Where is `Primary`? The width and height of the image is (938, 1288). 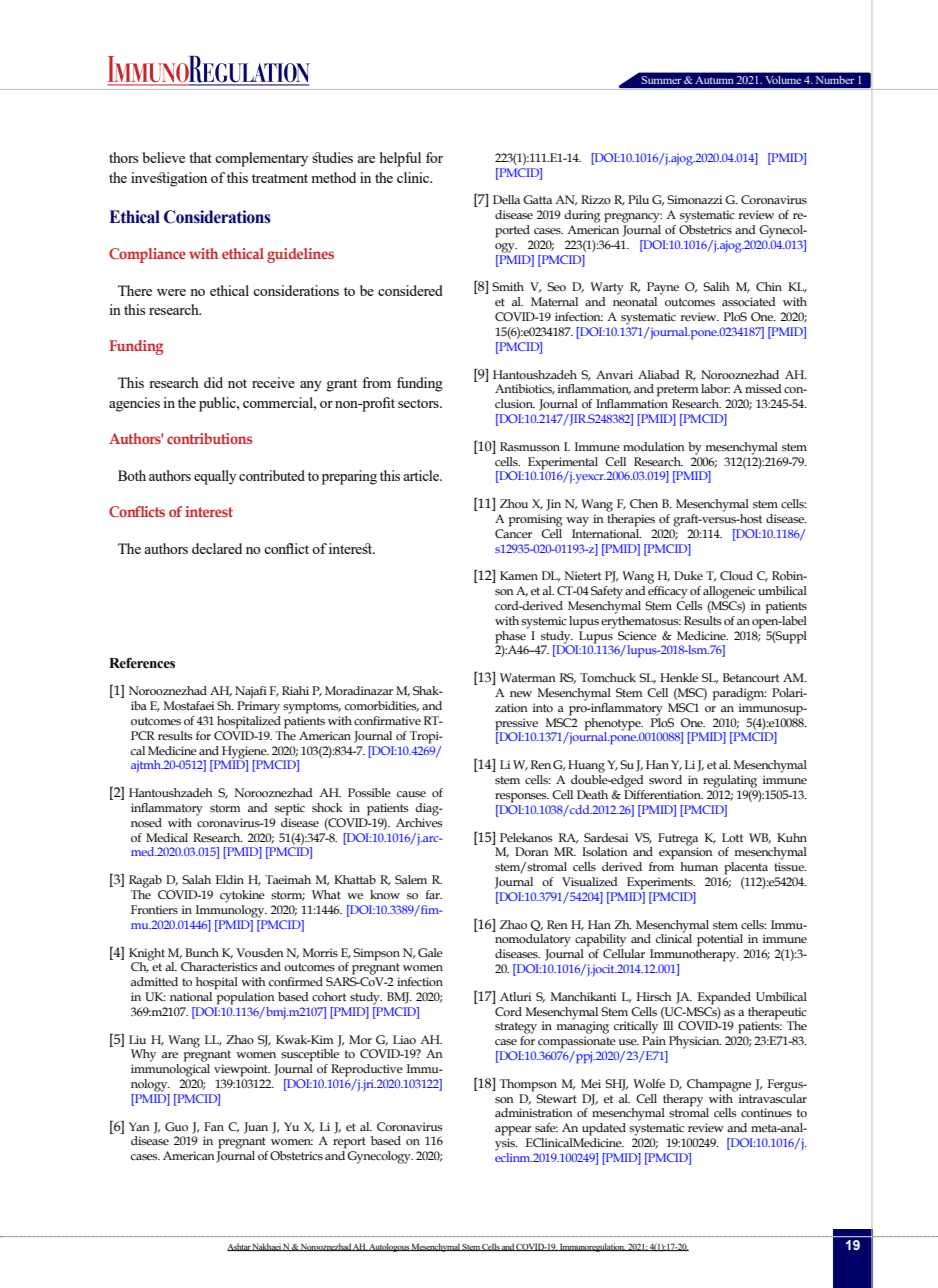 Primary is located at coordinates (258, 707).
